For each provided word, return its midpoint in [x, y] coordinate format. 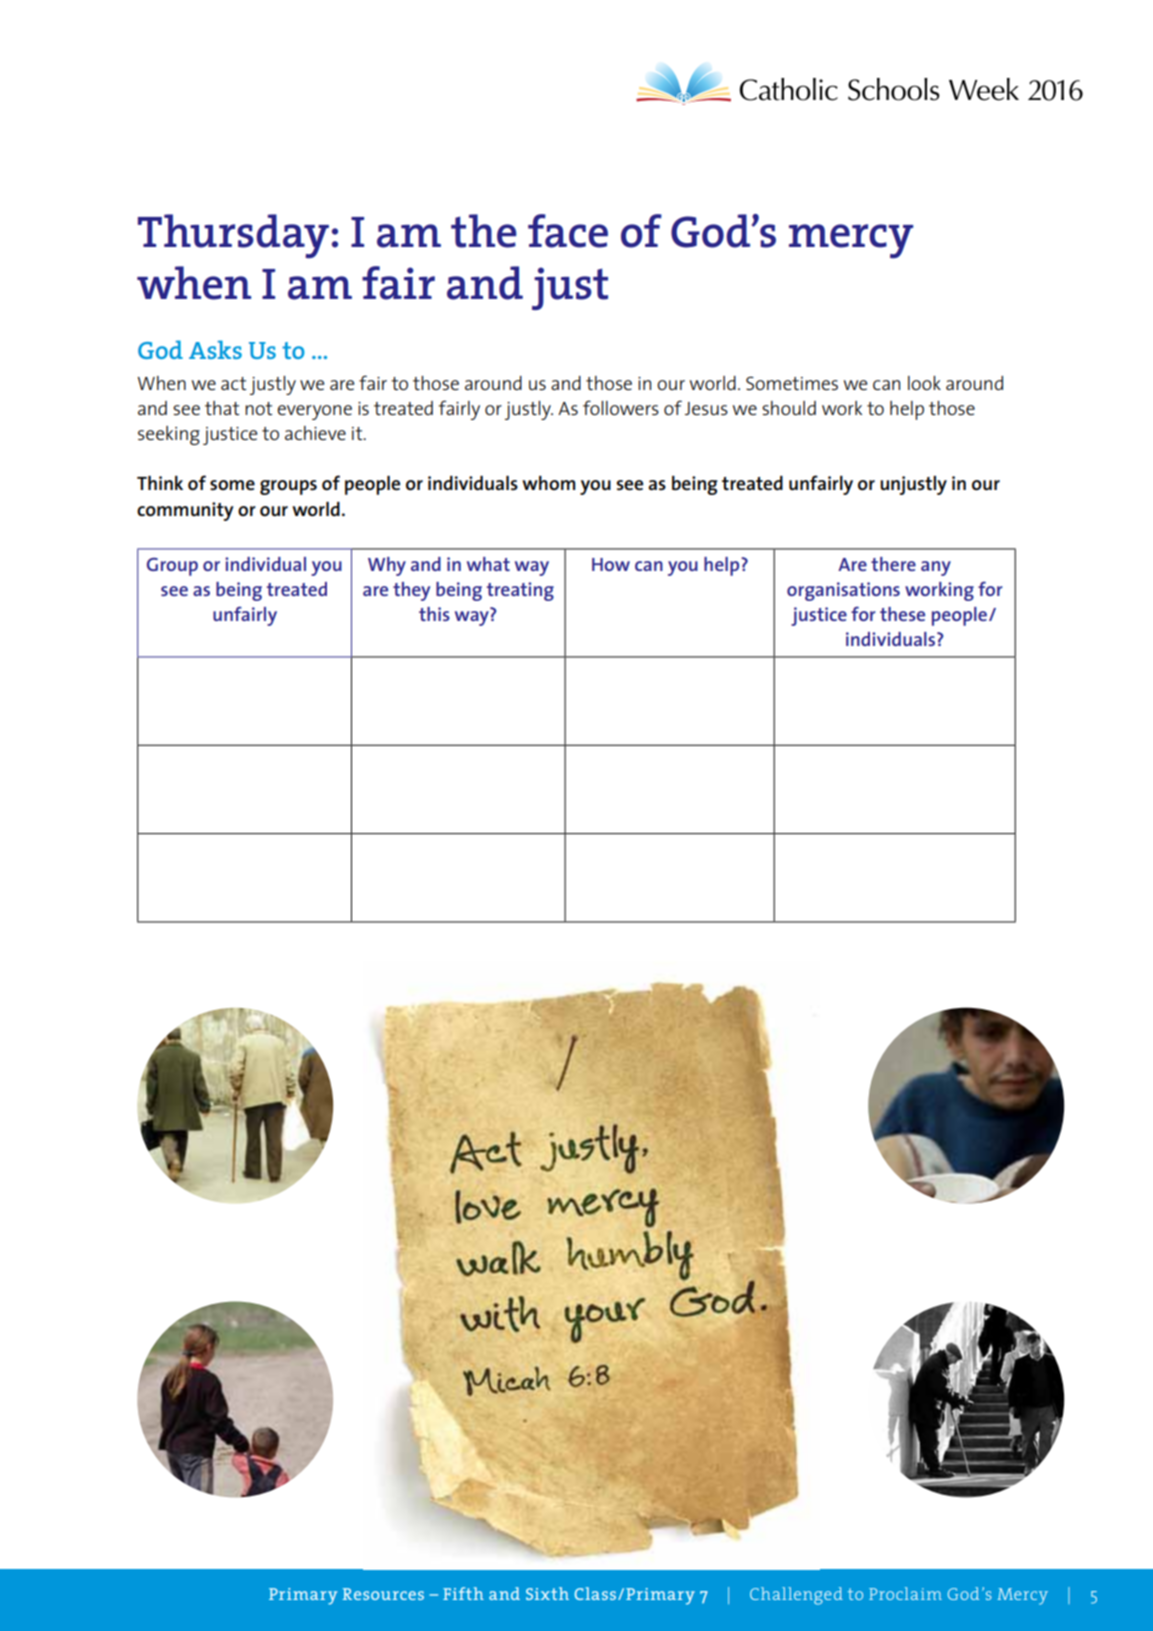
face [568, 231]
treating [520, 591]
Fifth [463, 1593]
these [902, 614]
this [434, 614]
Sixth [547, 1593]
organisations [843, 591]
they [411, 591]
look [924, 383]
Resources [383, 1594]
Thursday [233, 236]
